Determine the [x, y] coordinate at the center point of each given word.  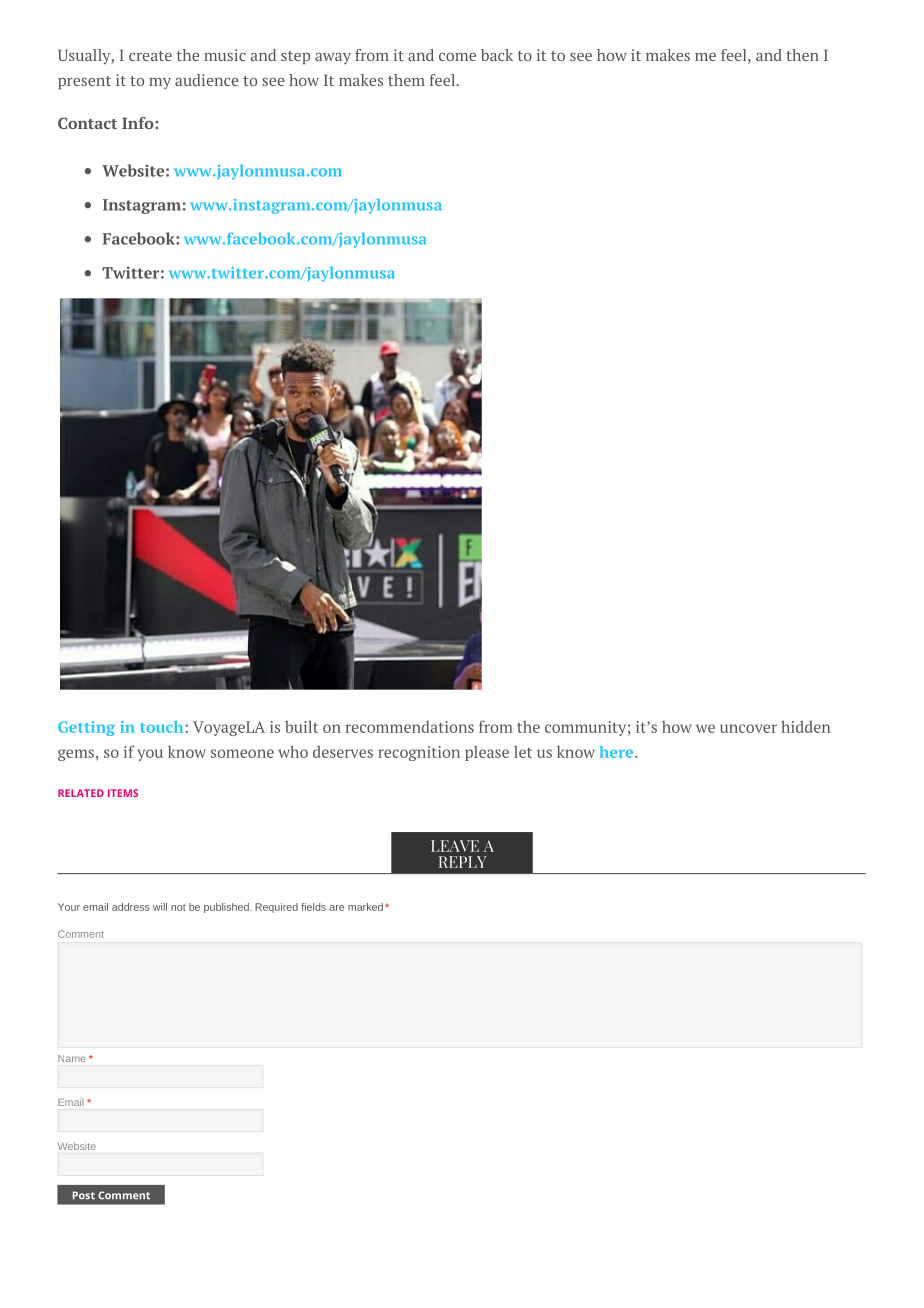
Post [84, 1195]
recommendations [410, 727]
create [150, 56]
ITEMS [123, 793]
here [617, 752]
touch [161, 727]
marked [365, 907]
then [802, 55]
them [406, 80]
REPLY [462, 862]
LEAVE [455, 846]
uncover [748, 728]
